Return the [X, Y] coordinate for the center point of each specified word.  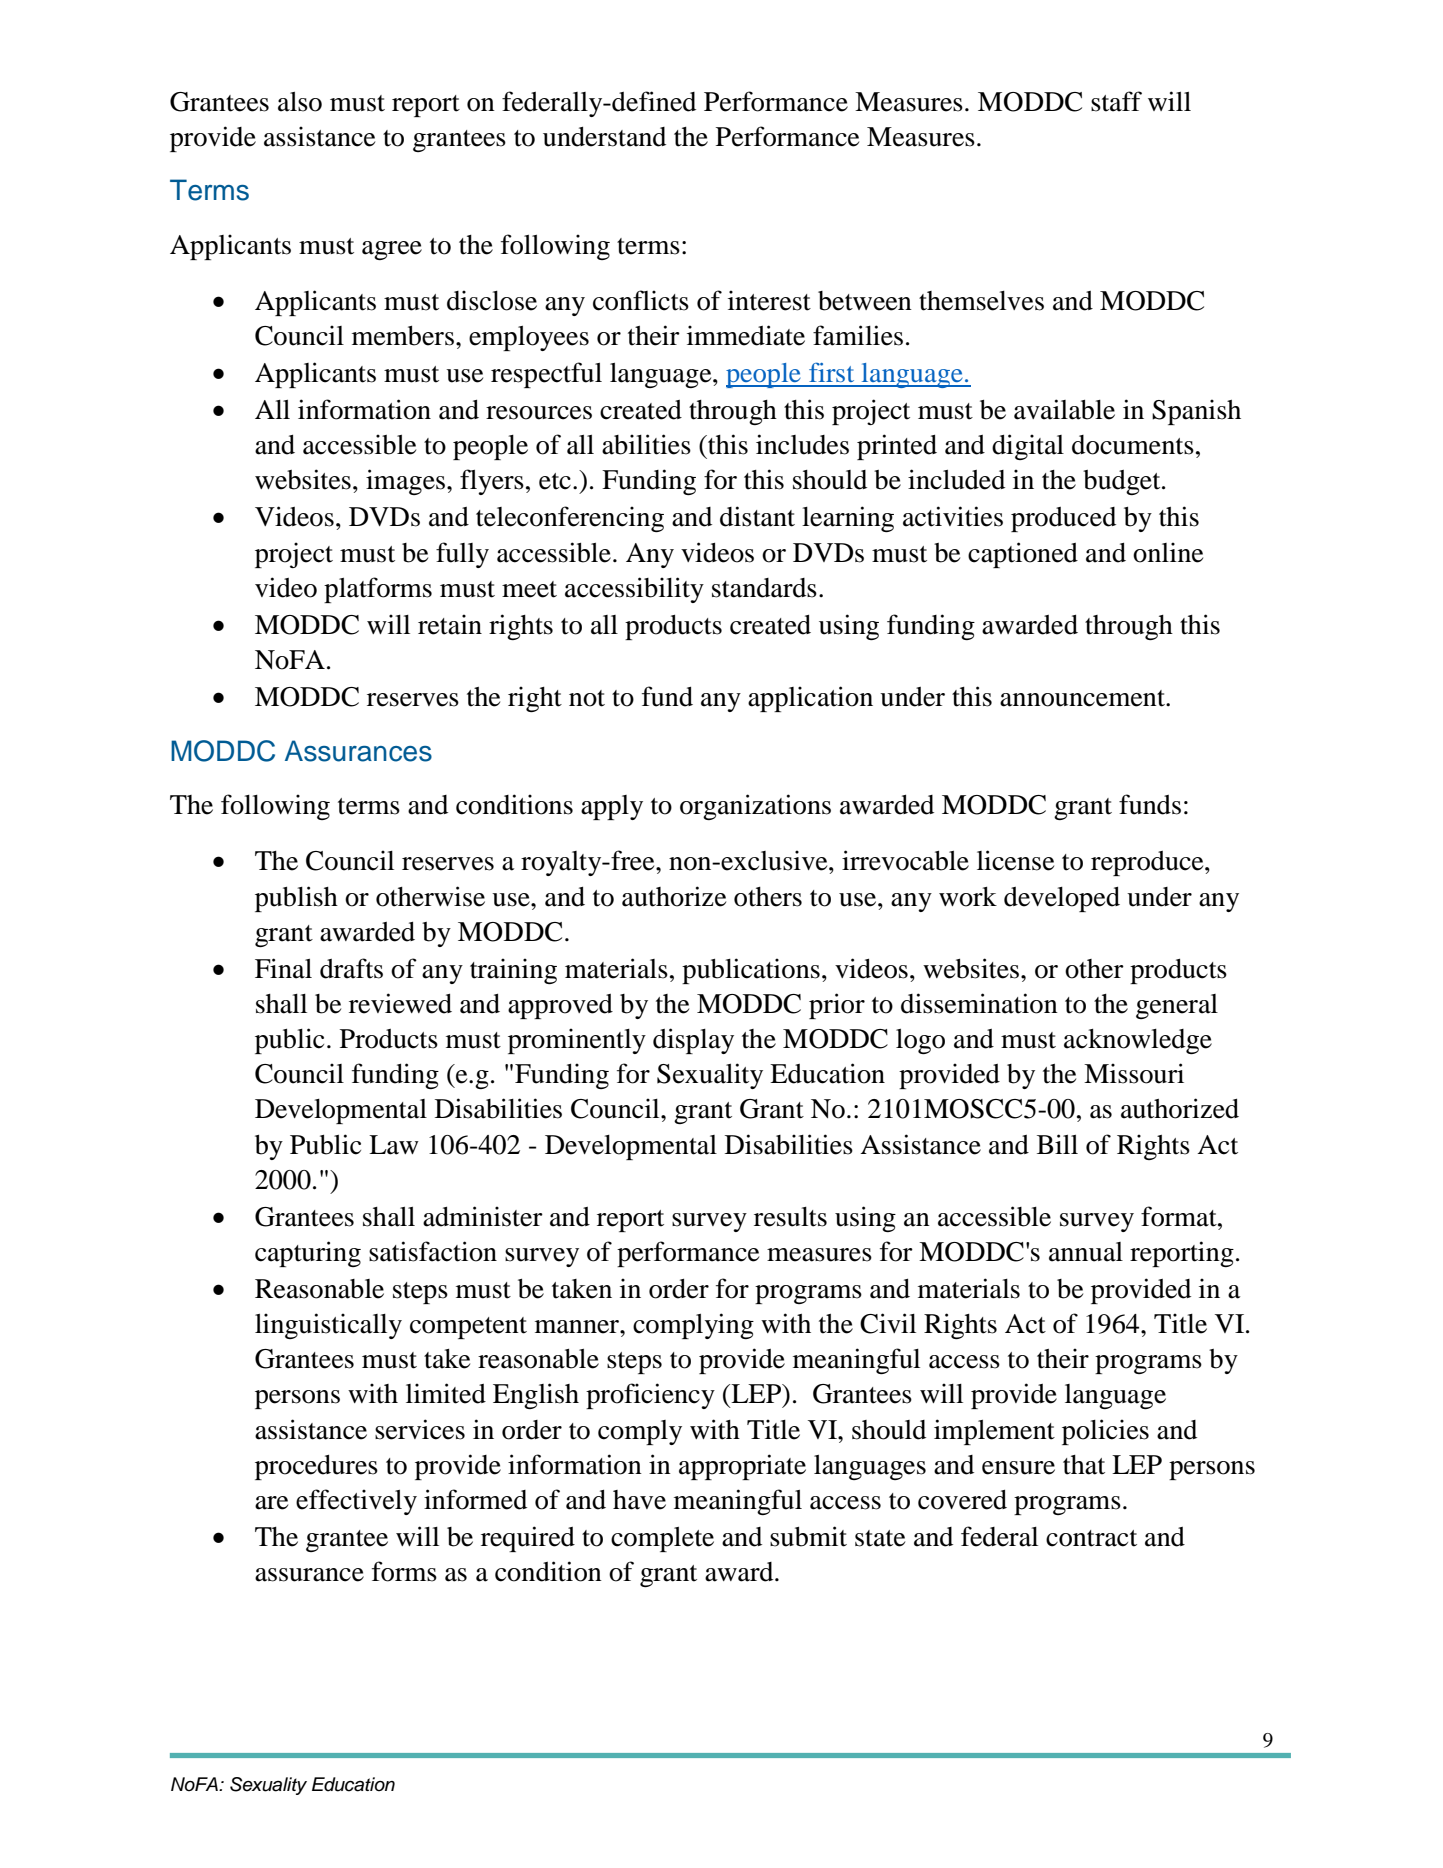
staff [1116, 101]
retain [450, 624]
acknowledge [1138, 1041]
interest [769, 300]
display [693, 1041]
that [1084, 1465]
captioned [1023, 555]
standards [764, 588]
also [300, 102]
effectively [356, 1502]
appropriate [742, 1467]
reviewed [400, 1003]
